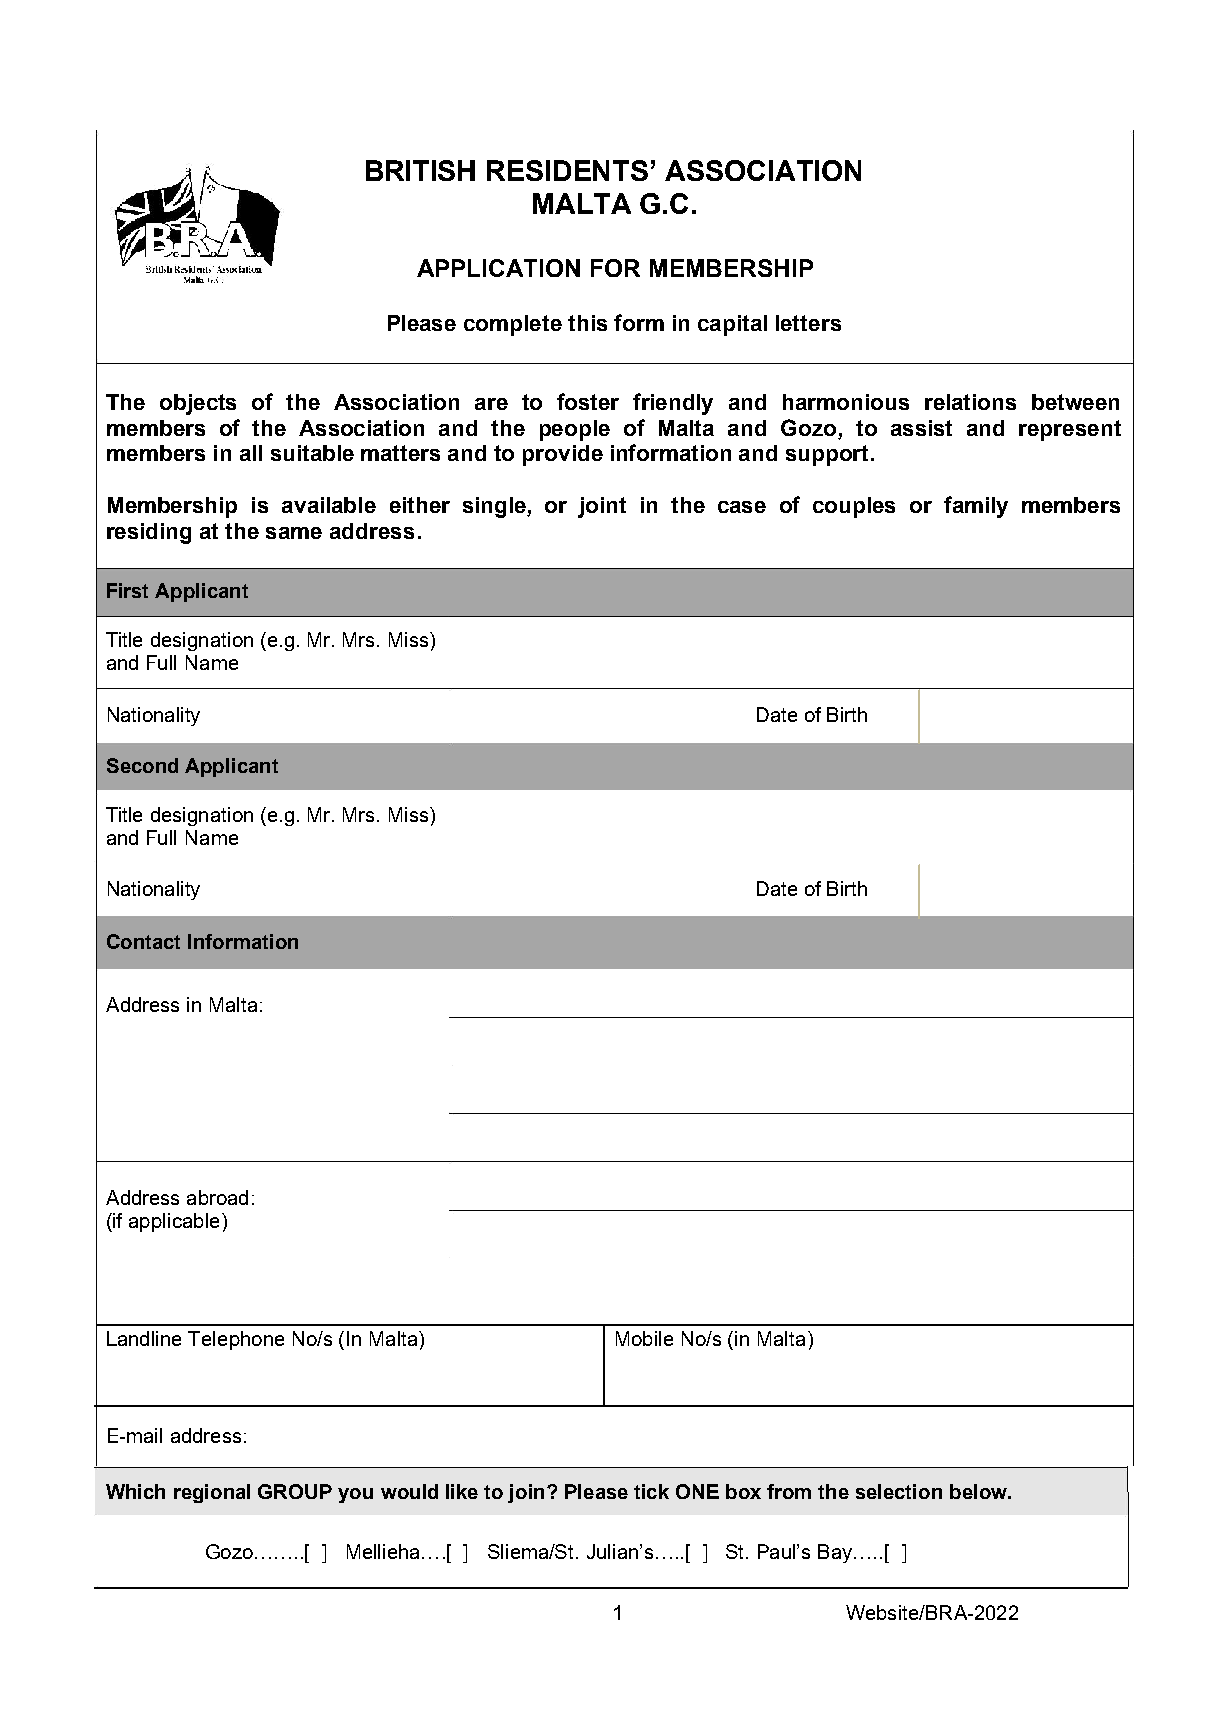 This screenshot has height=1720, width=1216. What do you see at coordinates (420, 170) in the screenshot?
I see `BRITISH` at bounding box center [420, 170].
